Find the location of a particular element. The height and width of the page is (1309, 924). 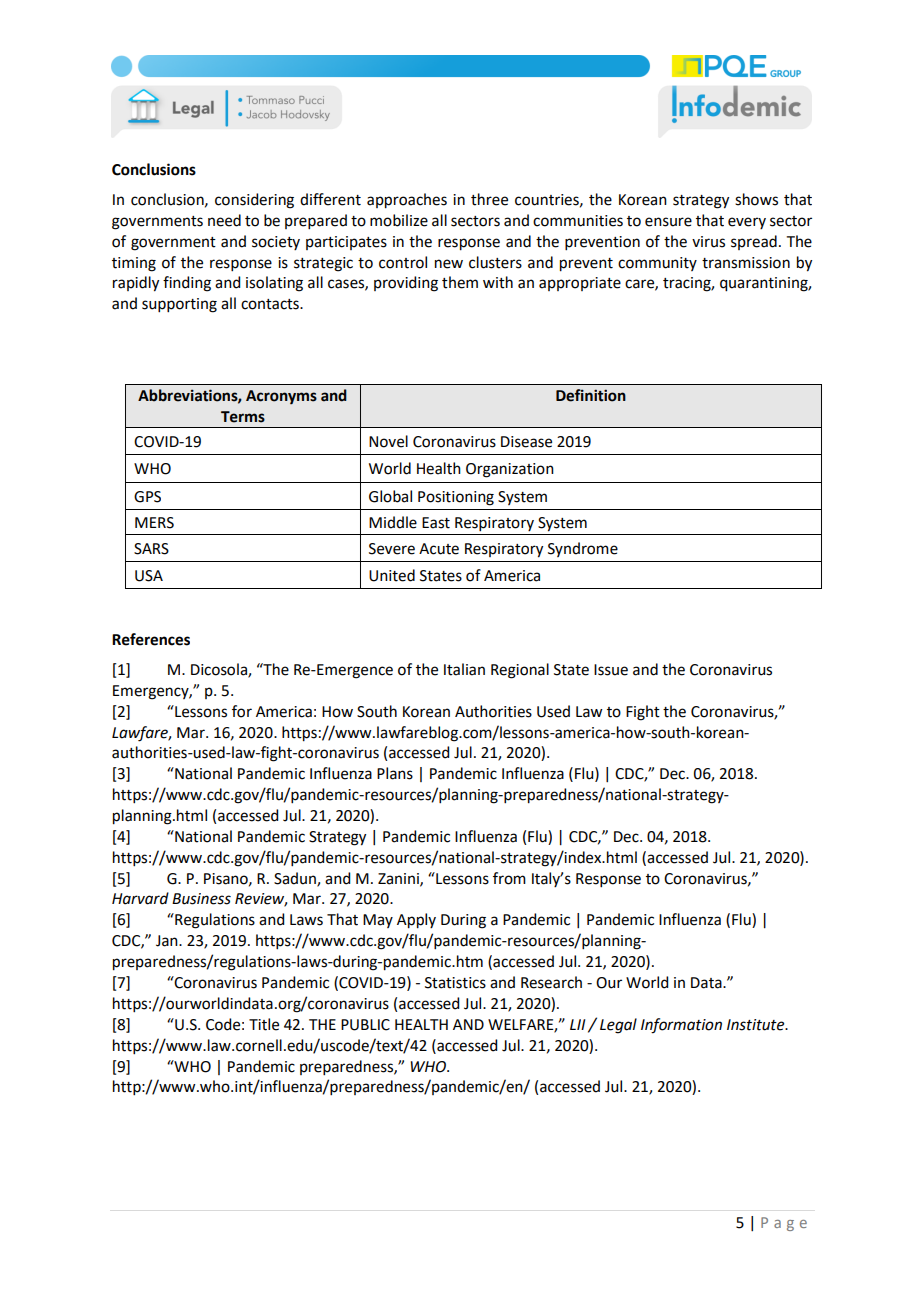

ensure is located at coordinates (668, 222).
